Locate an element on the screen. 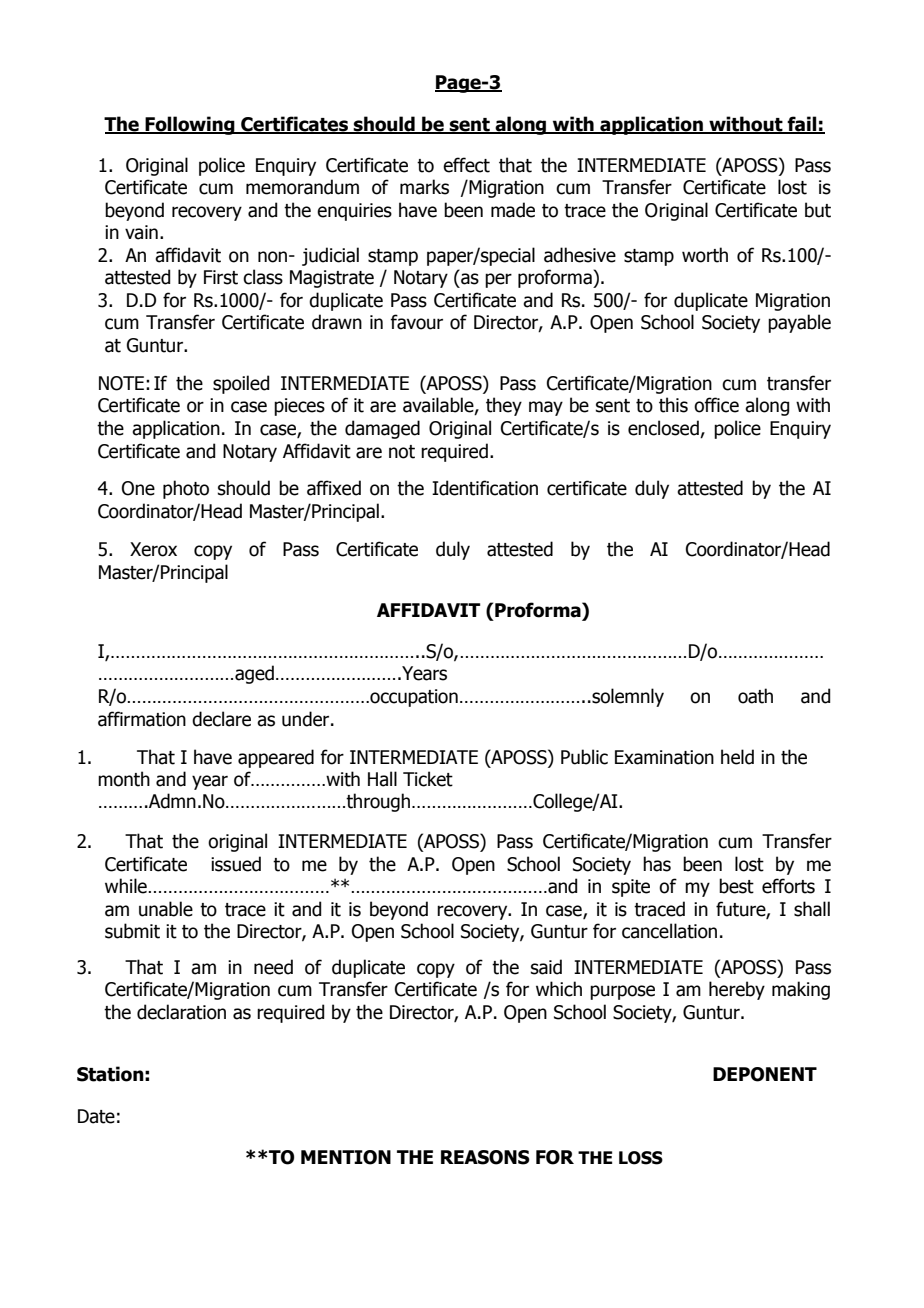  declare is located at coordinates (221, 719).
